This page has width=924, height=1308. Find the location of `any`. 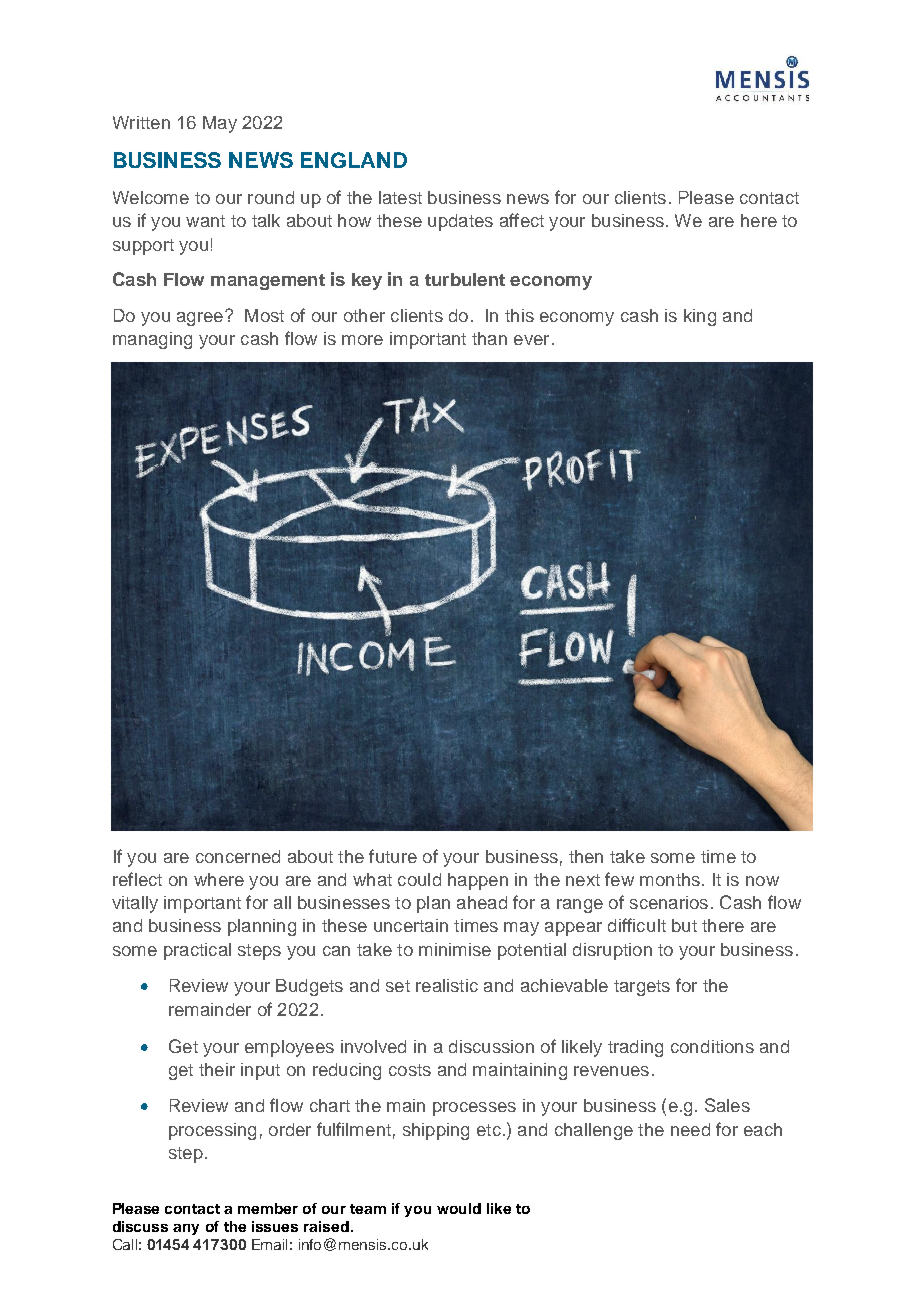

any is located at coordinates (186, 1229).
